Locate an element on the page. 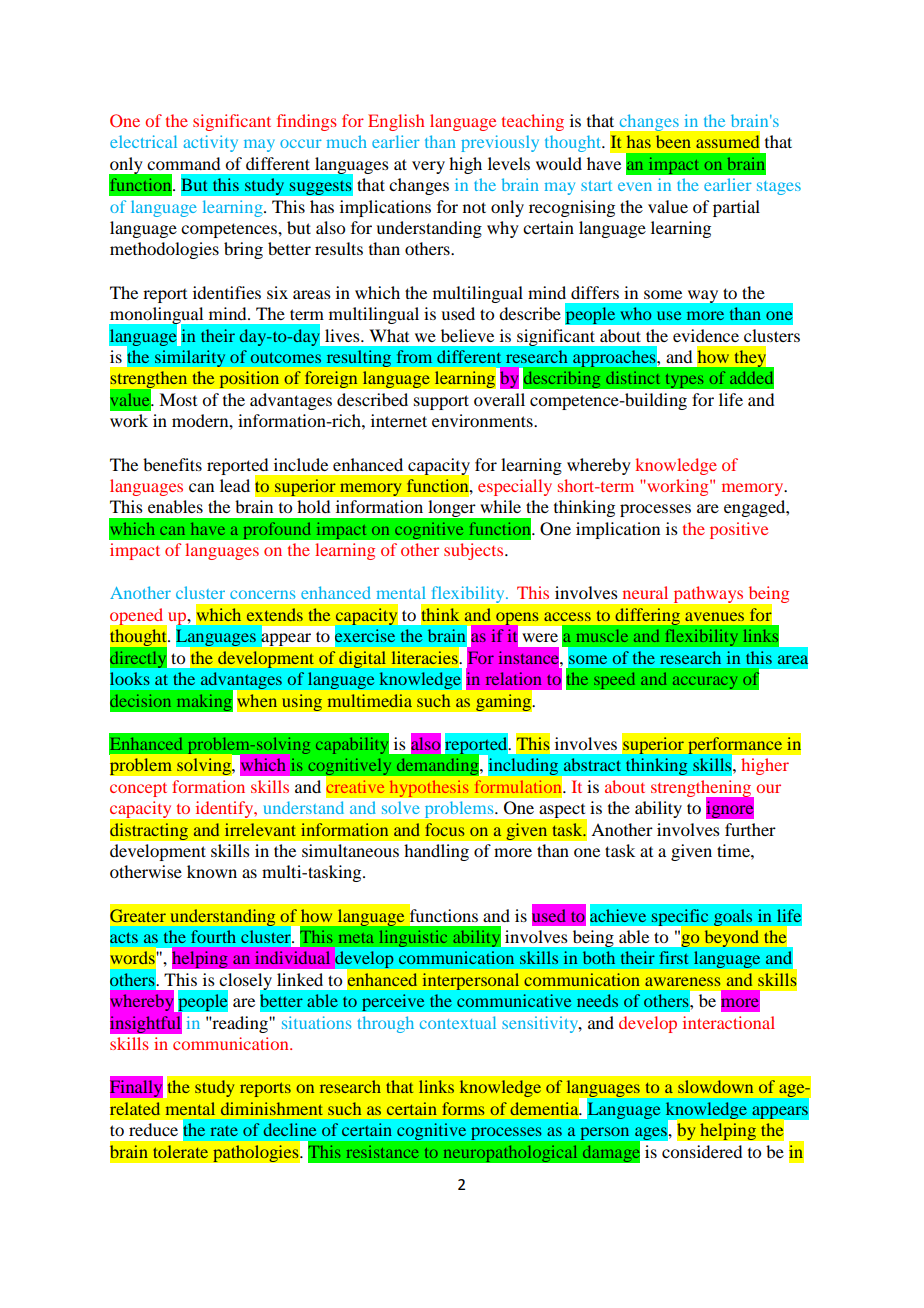 The height and width of the page is (1308, 924). opens is located at coordinates (518, 619).
